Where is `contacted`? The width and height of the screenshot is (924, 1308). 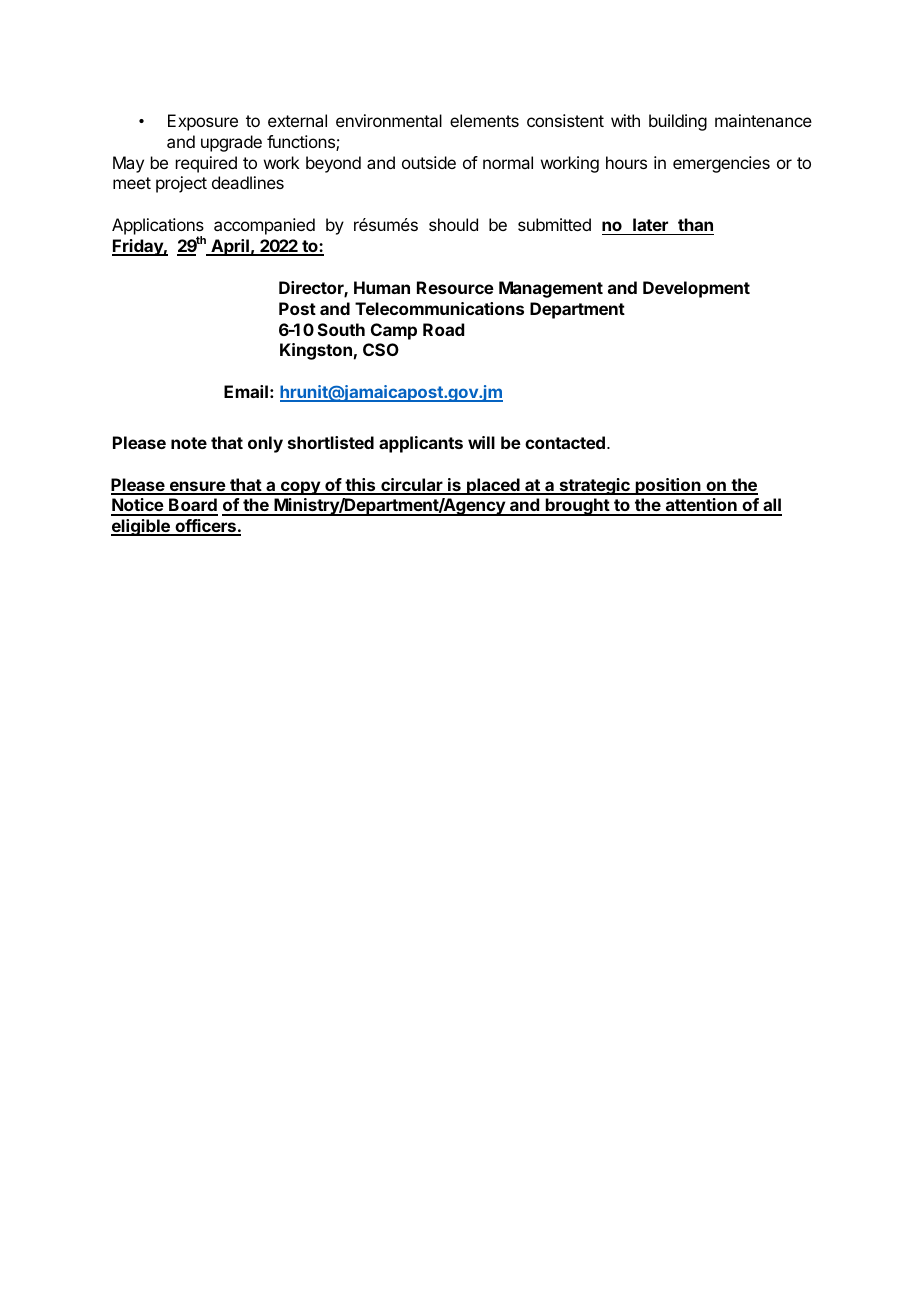 contacted is located at coordinates (565, 442).
